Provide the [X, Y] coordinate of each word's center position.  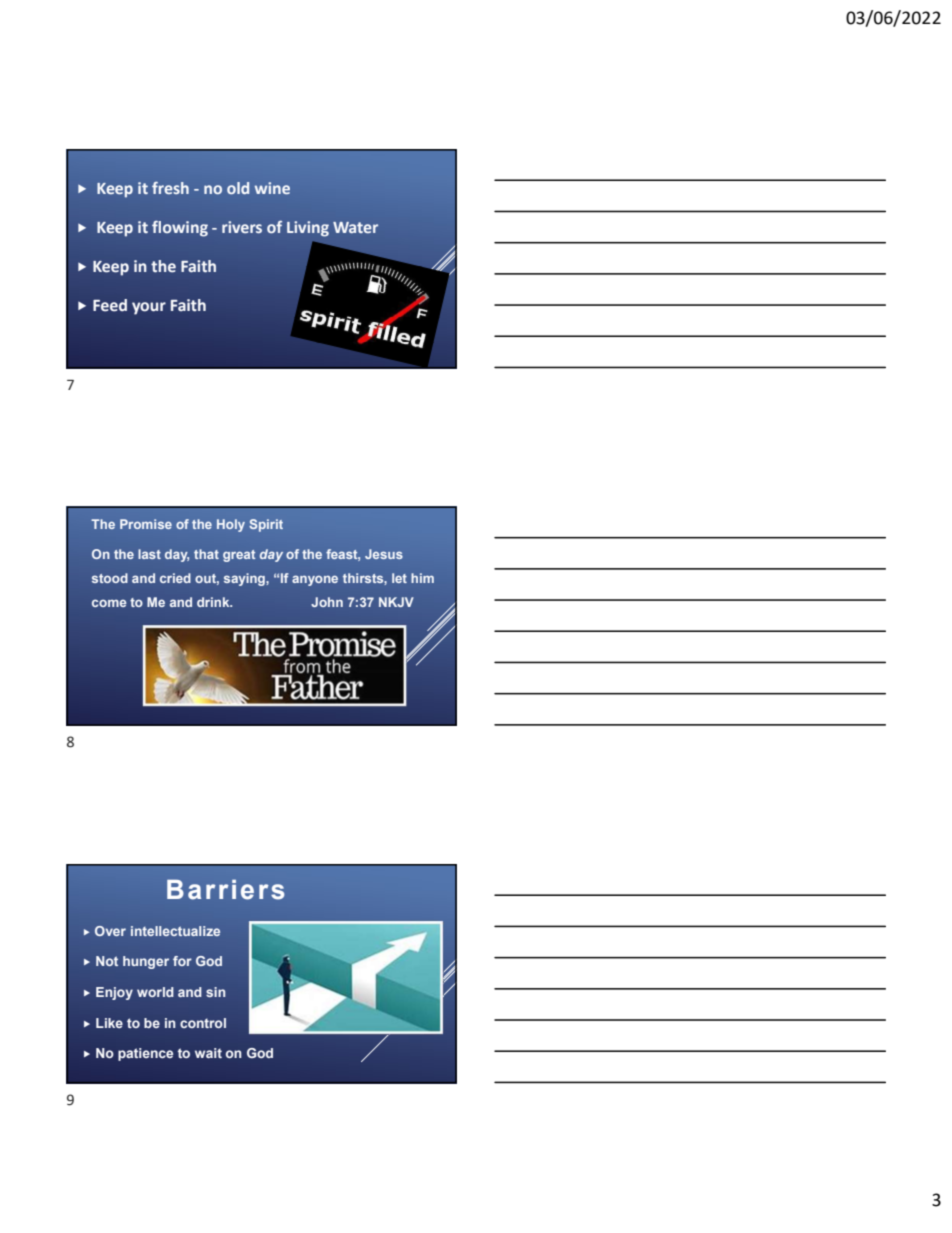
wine [272, 188]
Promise [146, 524]
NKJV [396, 602]
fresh [170, 188]
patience [145, 1054]
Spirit [266, 525]
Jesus [384, 554]
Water [355, 227]
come [109, 603]
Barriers [226, 889]
